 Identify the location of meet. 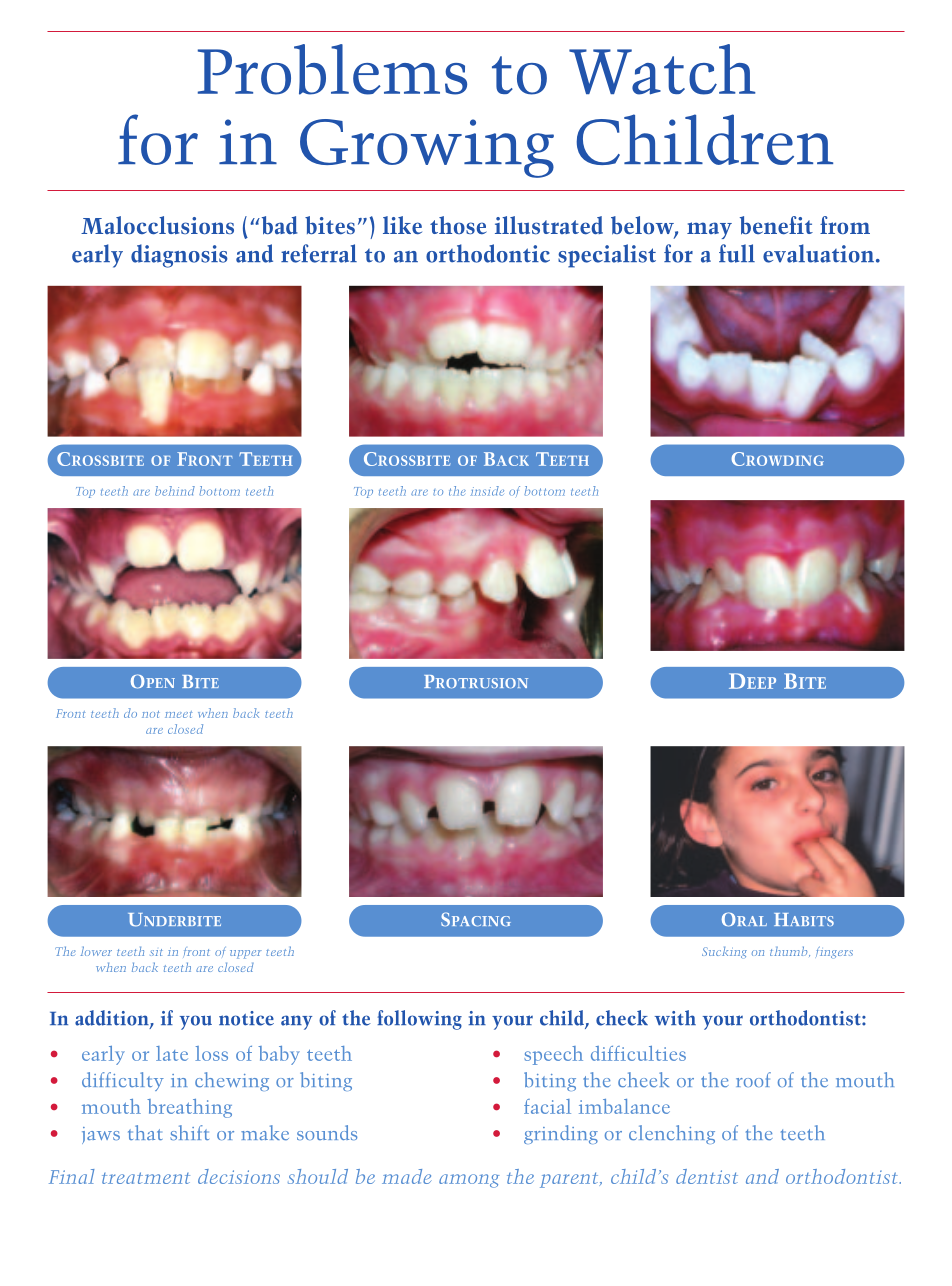
(178, 714).
